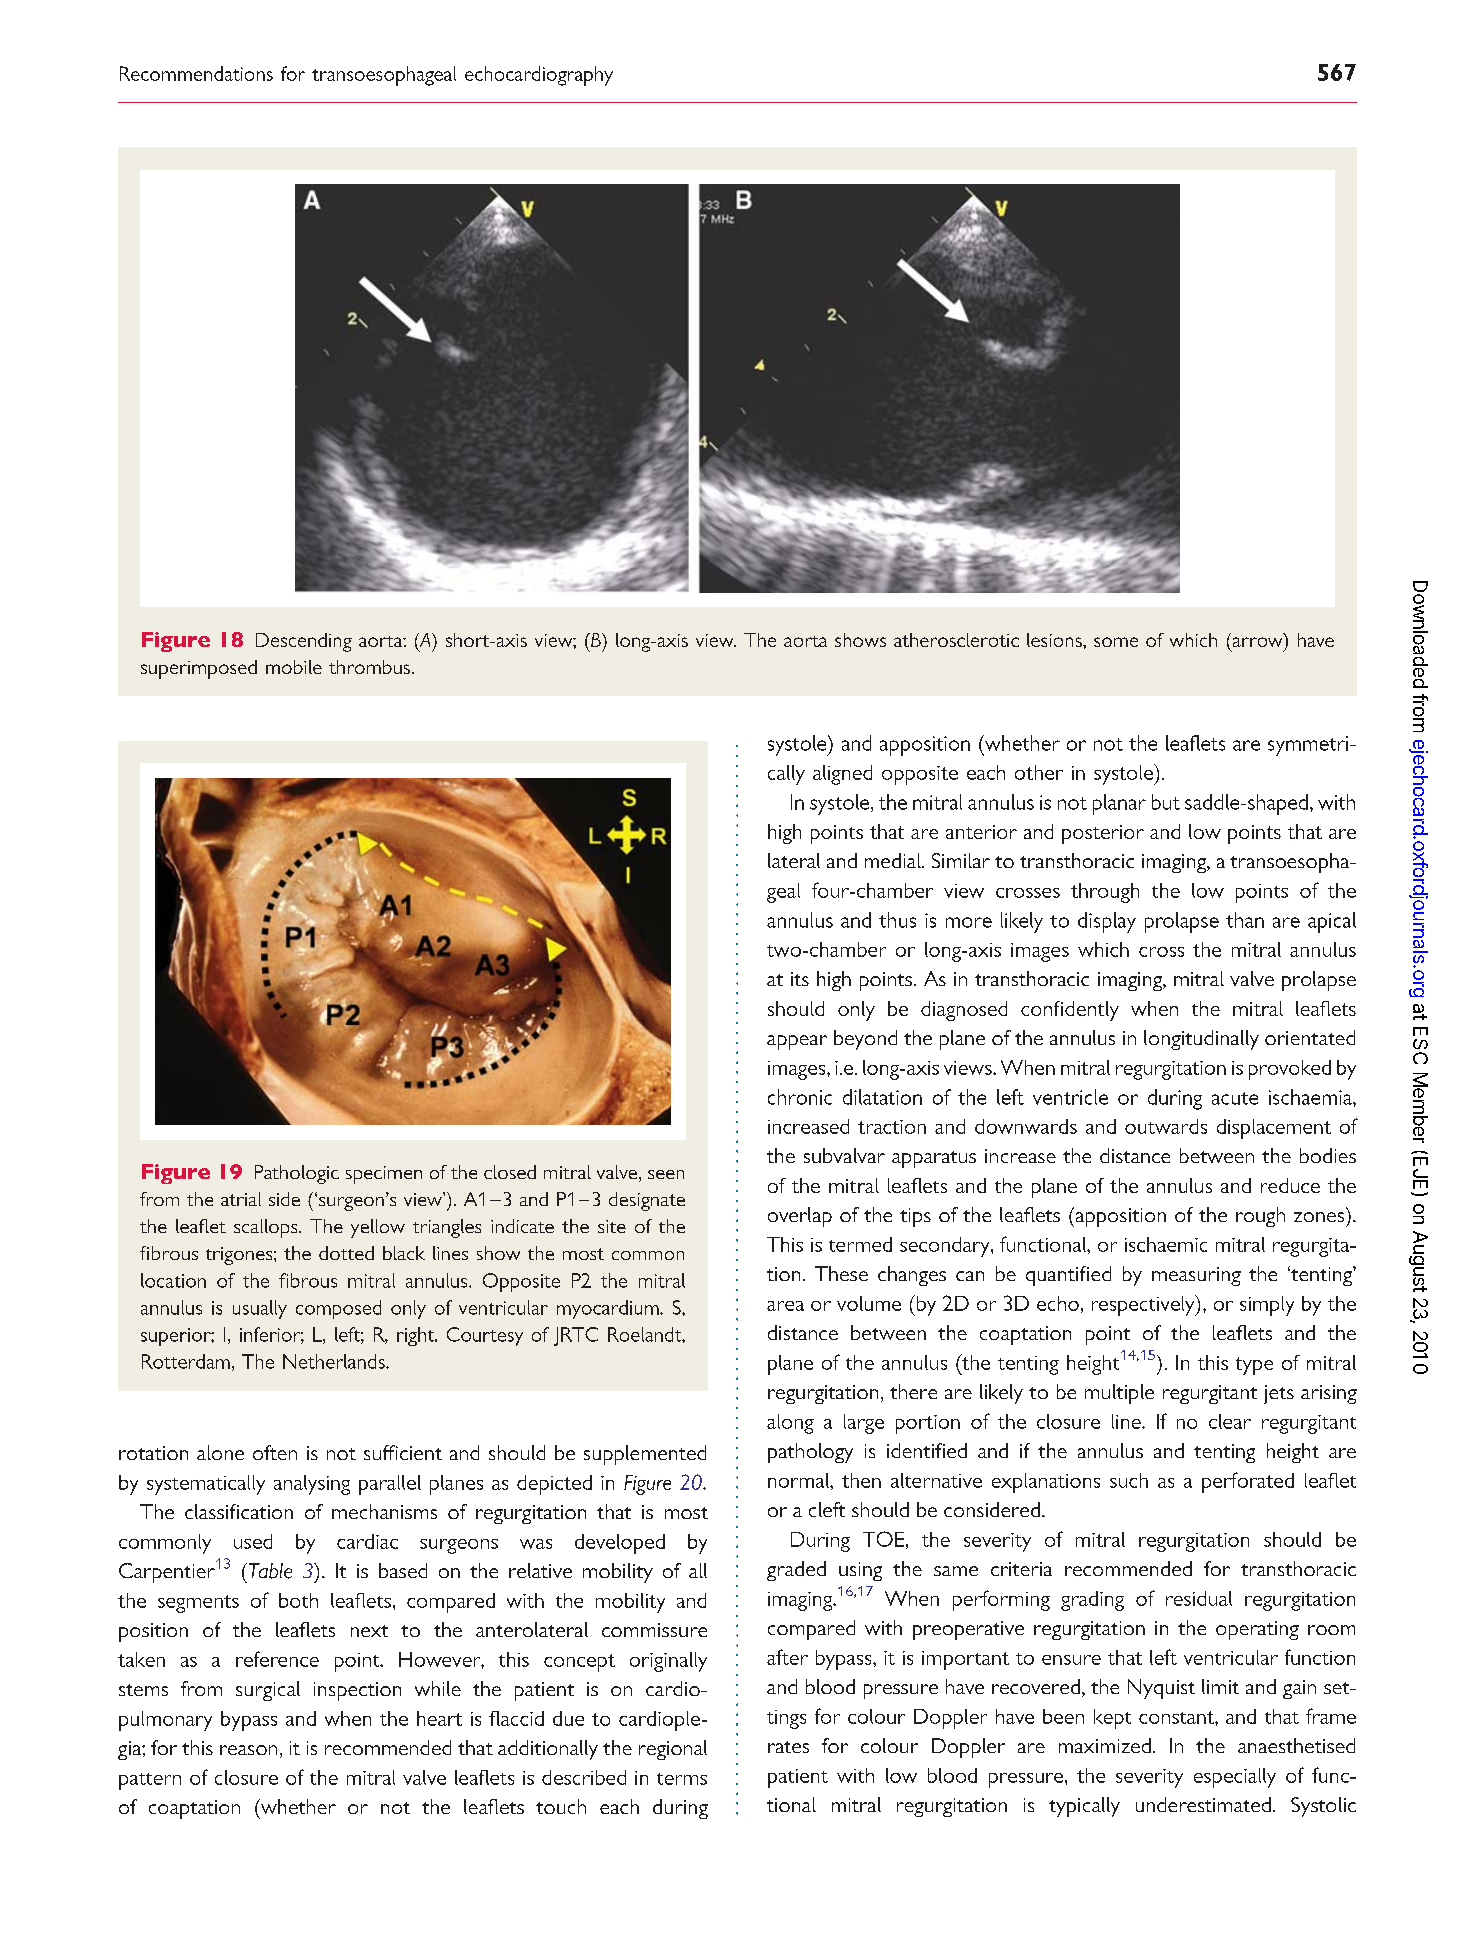  Describe the element at coordinates (294, 667) in the screenshot. I see `mobile` at that location.
